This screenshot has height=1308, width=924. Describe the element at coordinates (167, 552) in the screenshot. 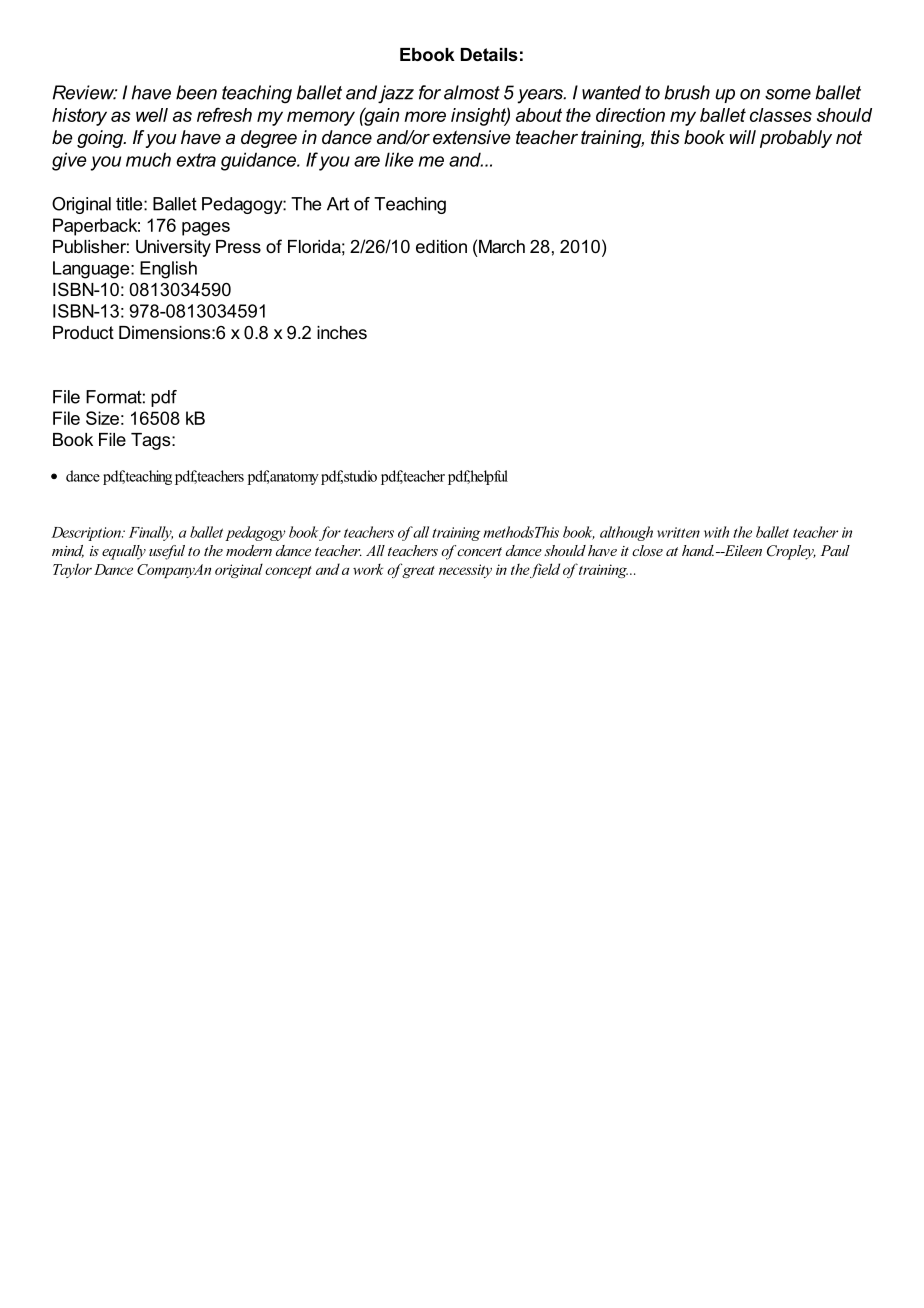

I see `useful` at that location.
